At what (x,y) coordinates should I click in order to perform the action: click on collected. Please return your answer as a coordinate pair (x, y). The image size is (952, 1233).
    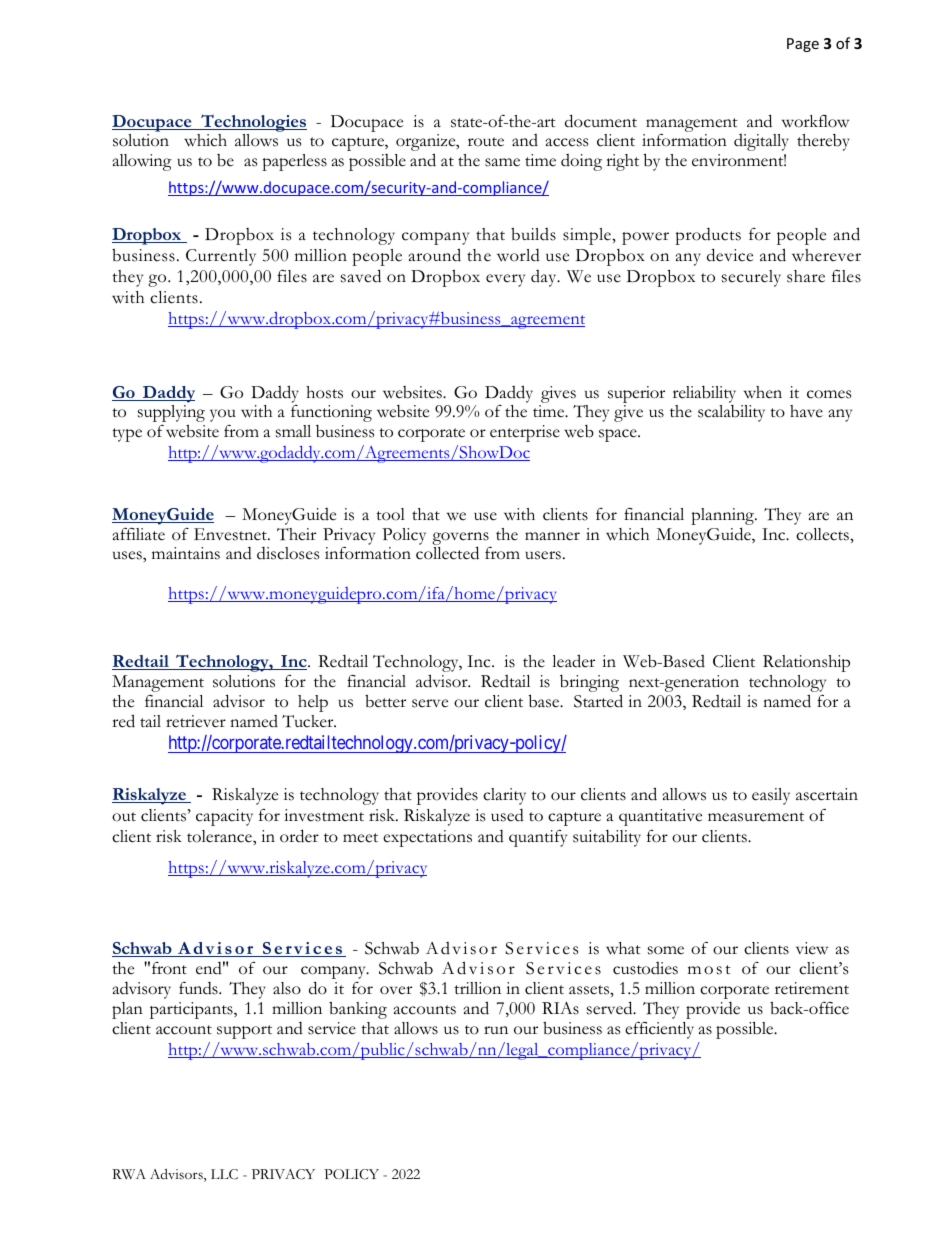
    Looking at the image, I should click on (447, 553).
